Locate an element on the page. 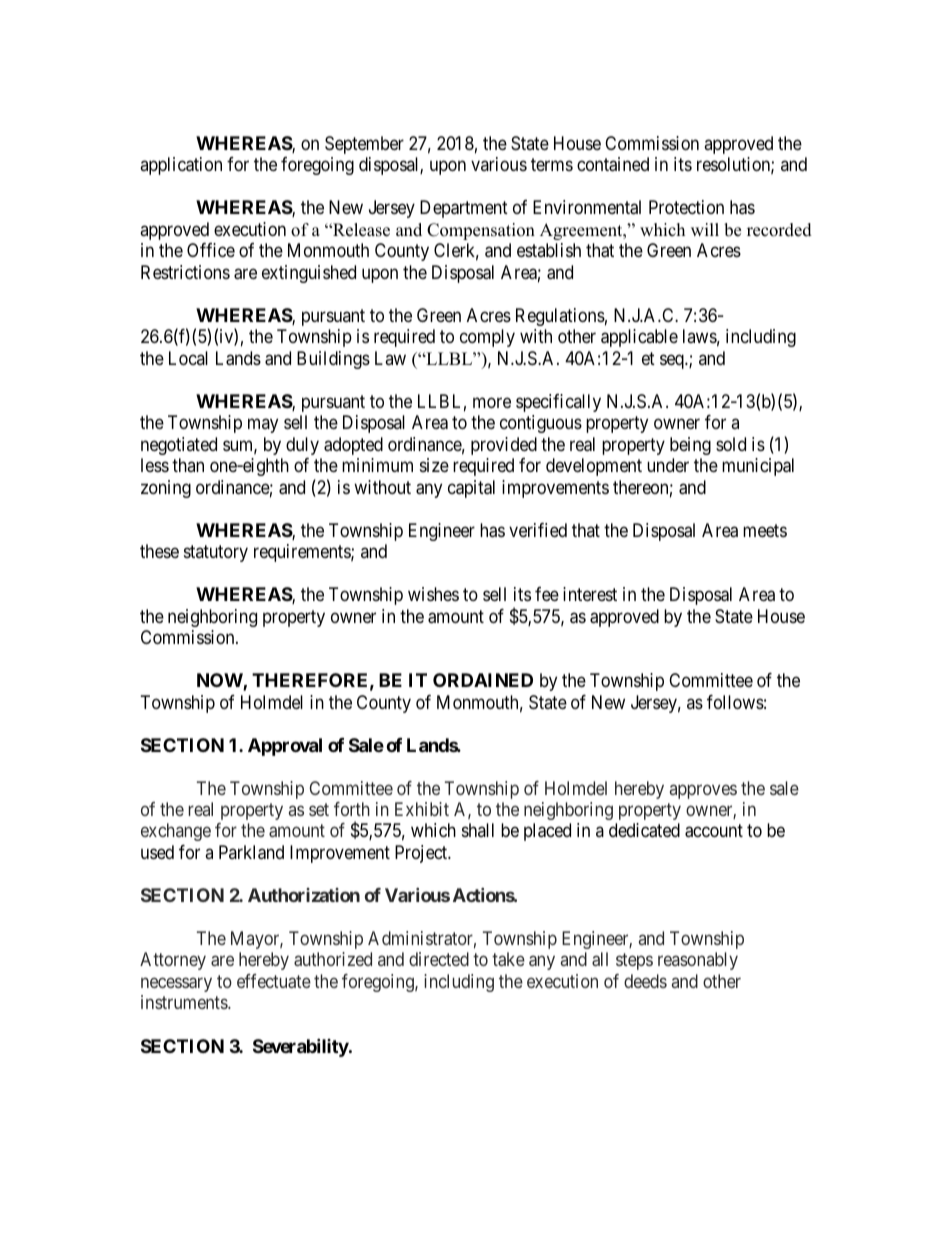 The image size is (952, 1233). instruments is located at coordinates (185, 1002).
